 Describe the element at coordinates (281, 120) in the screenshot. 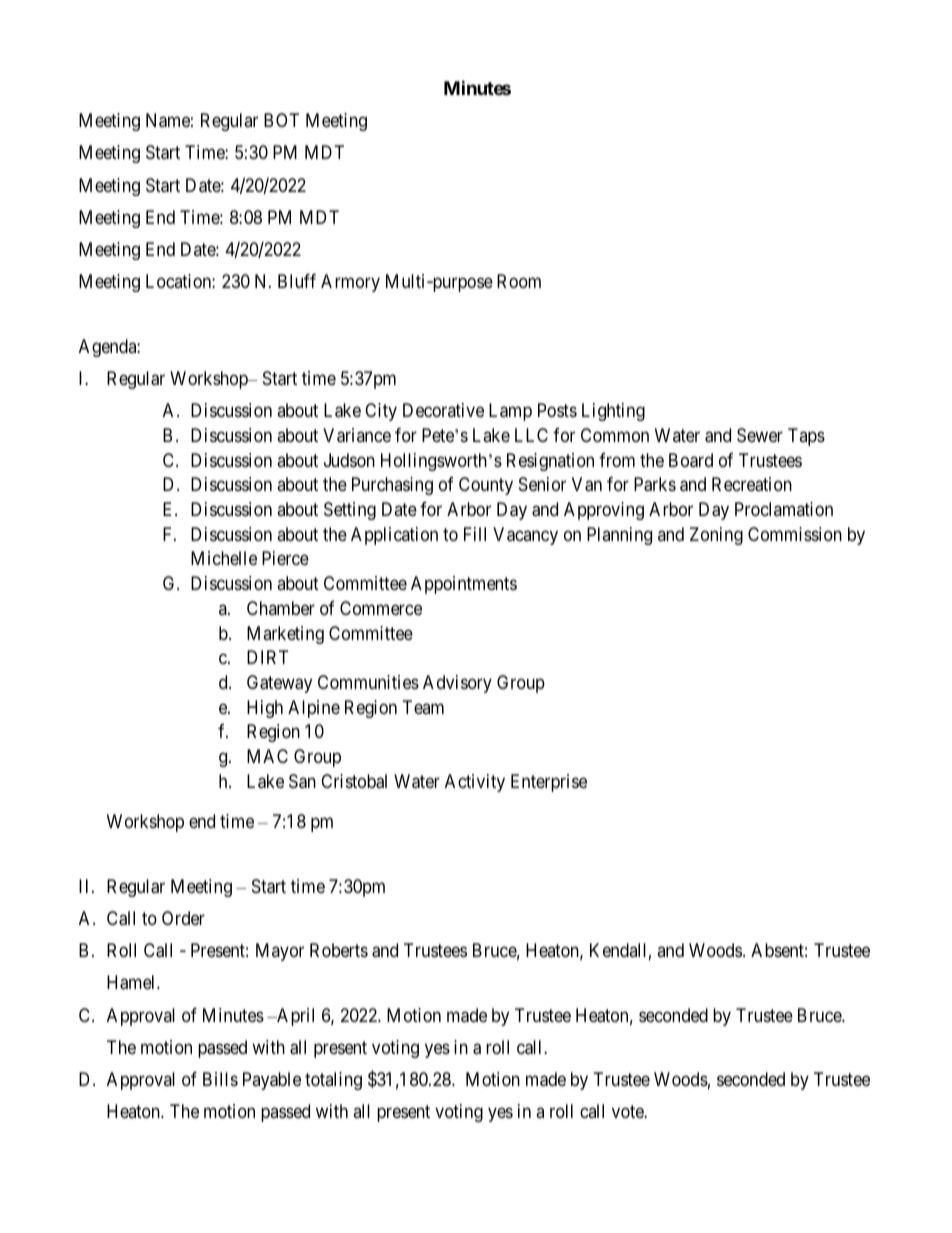

I see `BOT` at that location.
